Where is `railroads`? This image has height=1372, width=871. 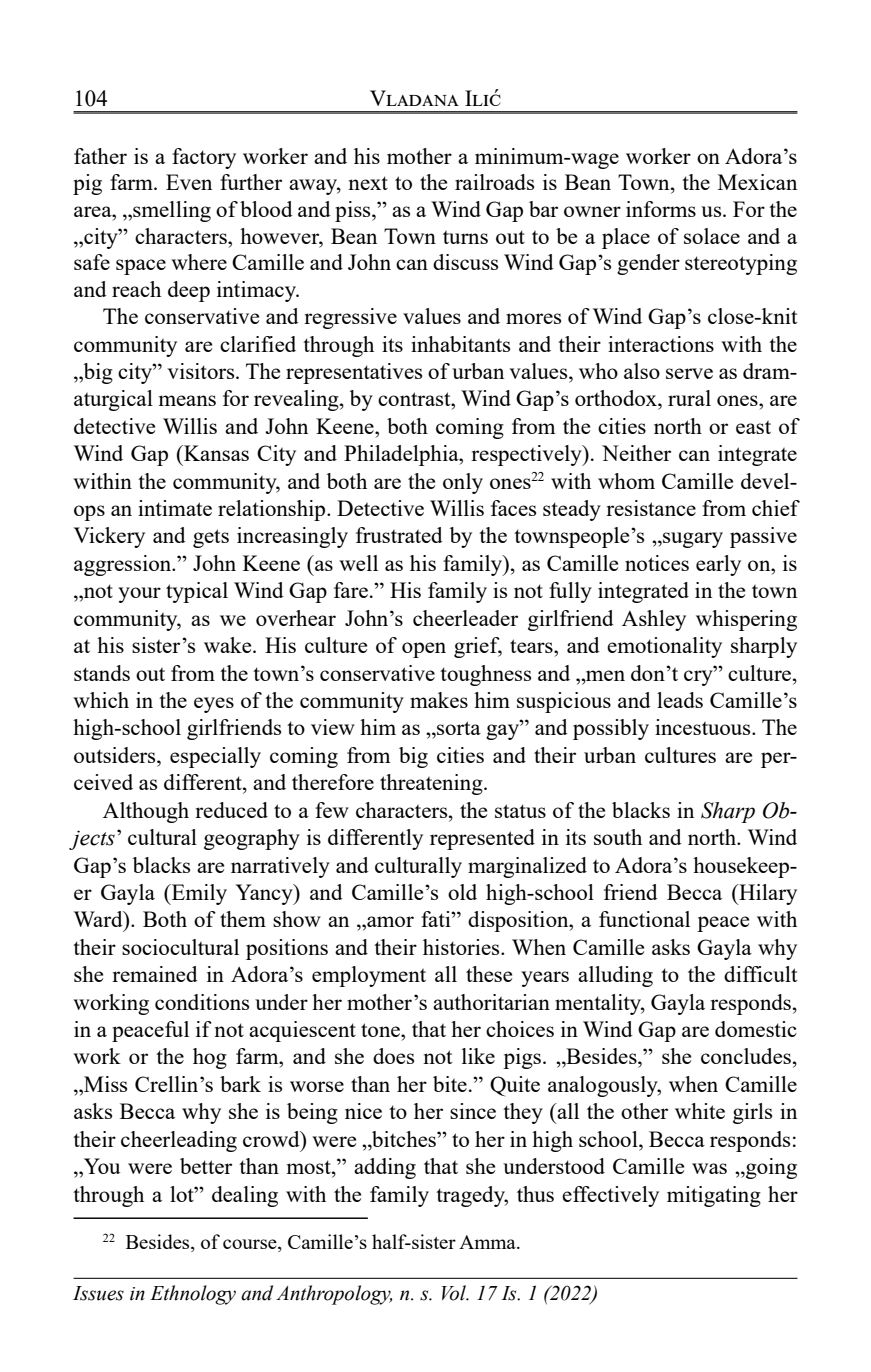
railroads is located at coordinates (494, 182).
